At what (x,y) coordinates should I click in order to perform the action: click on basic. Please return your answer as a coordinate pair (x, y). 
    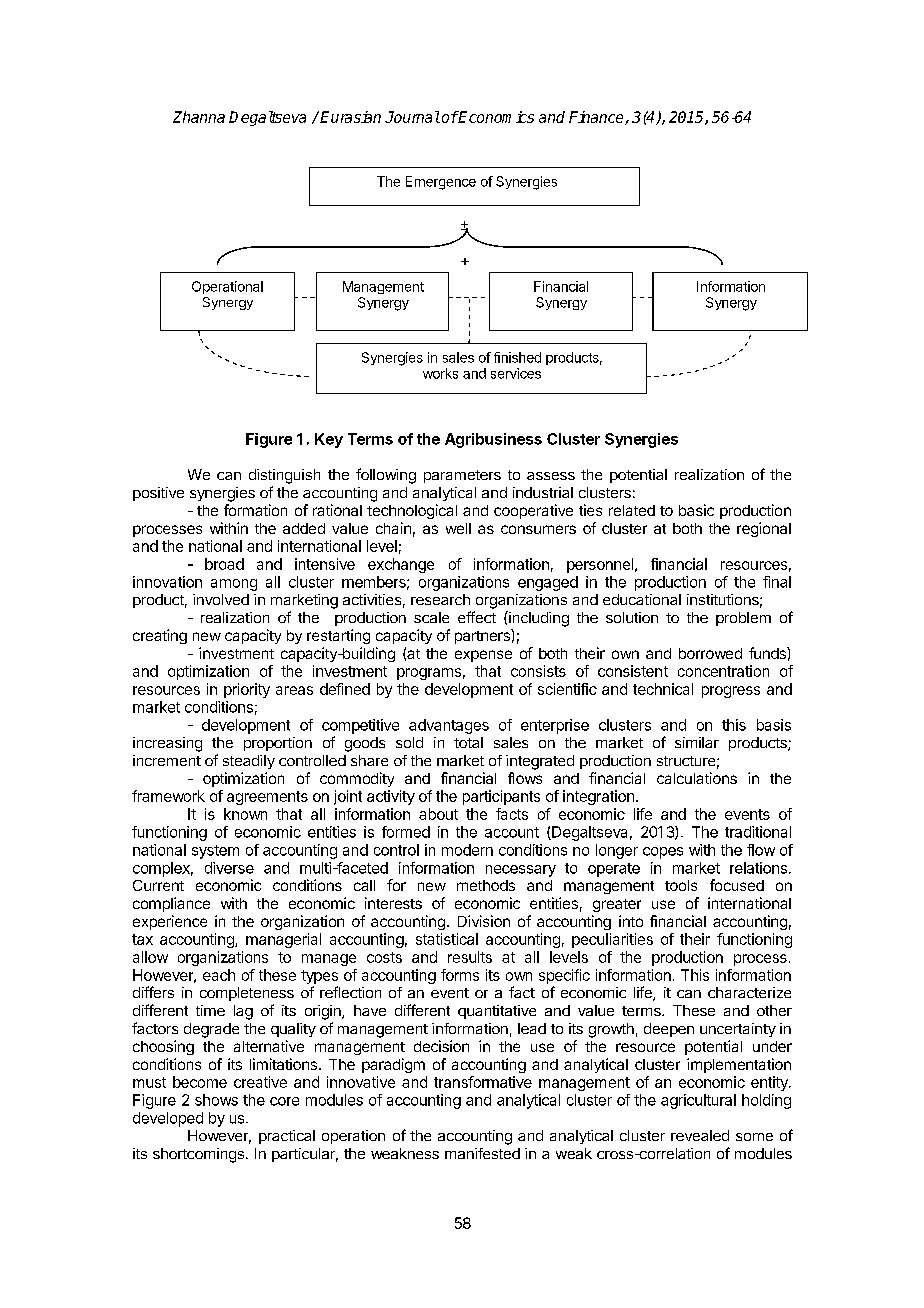
    Looking at the image, I should click on (696, 510).
